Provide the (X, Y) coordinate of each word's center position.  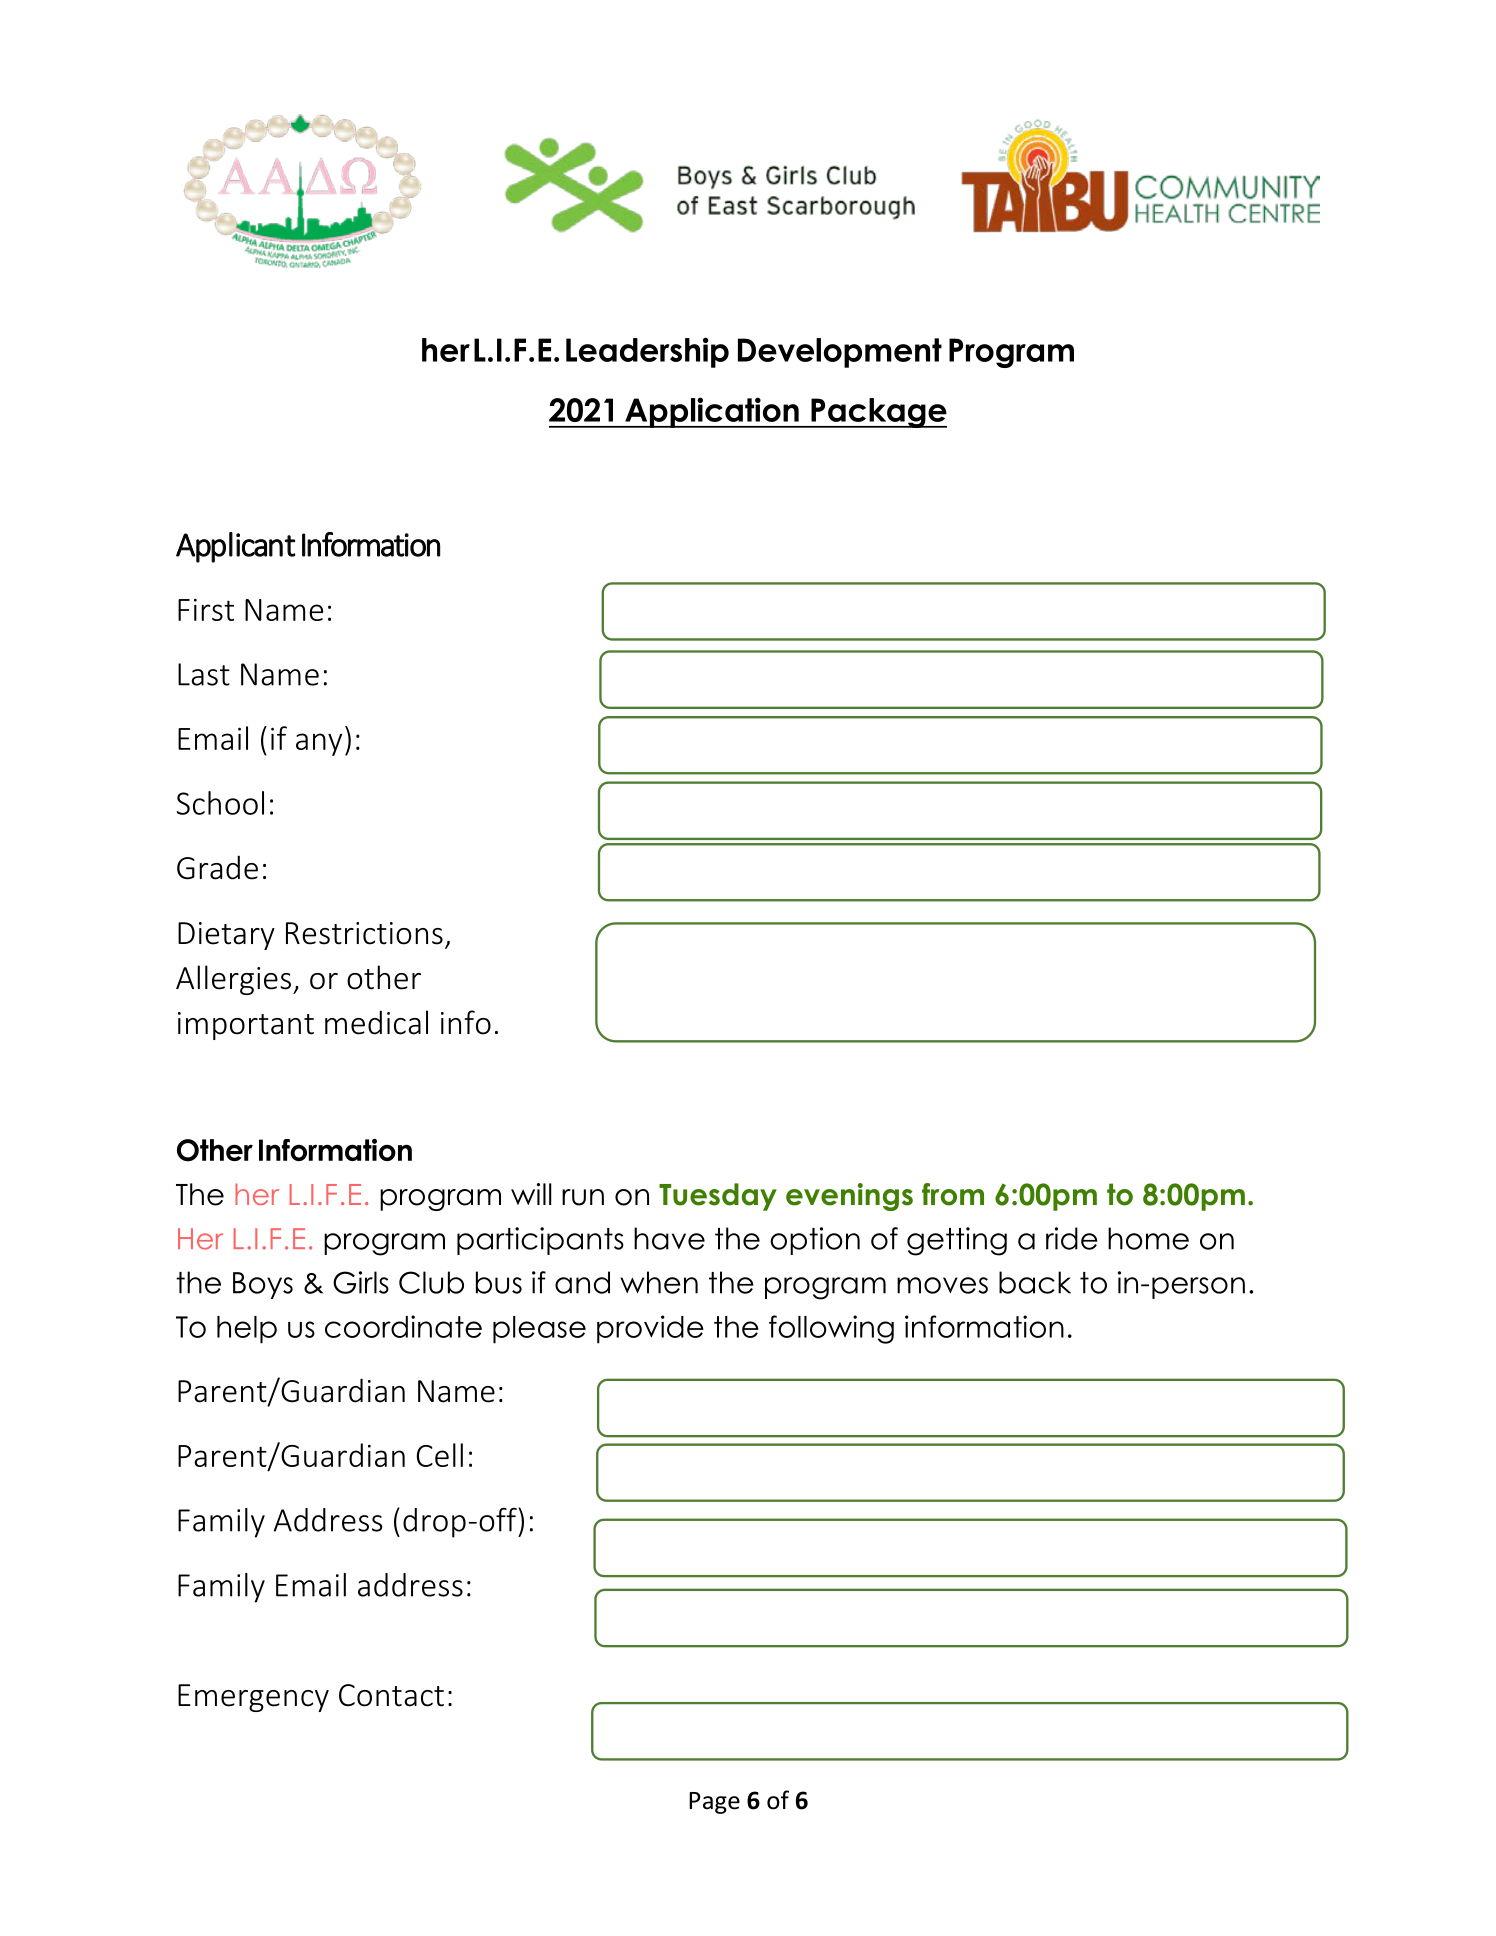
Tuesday (718, 1197)
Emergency (253, 1698)
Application (712, 412)
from (953, 1194)
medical (376, 1022)
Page (714, 1803)
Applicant (236, 547)
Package (878, 413)
